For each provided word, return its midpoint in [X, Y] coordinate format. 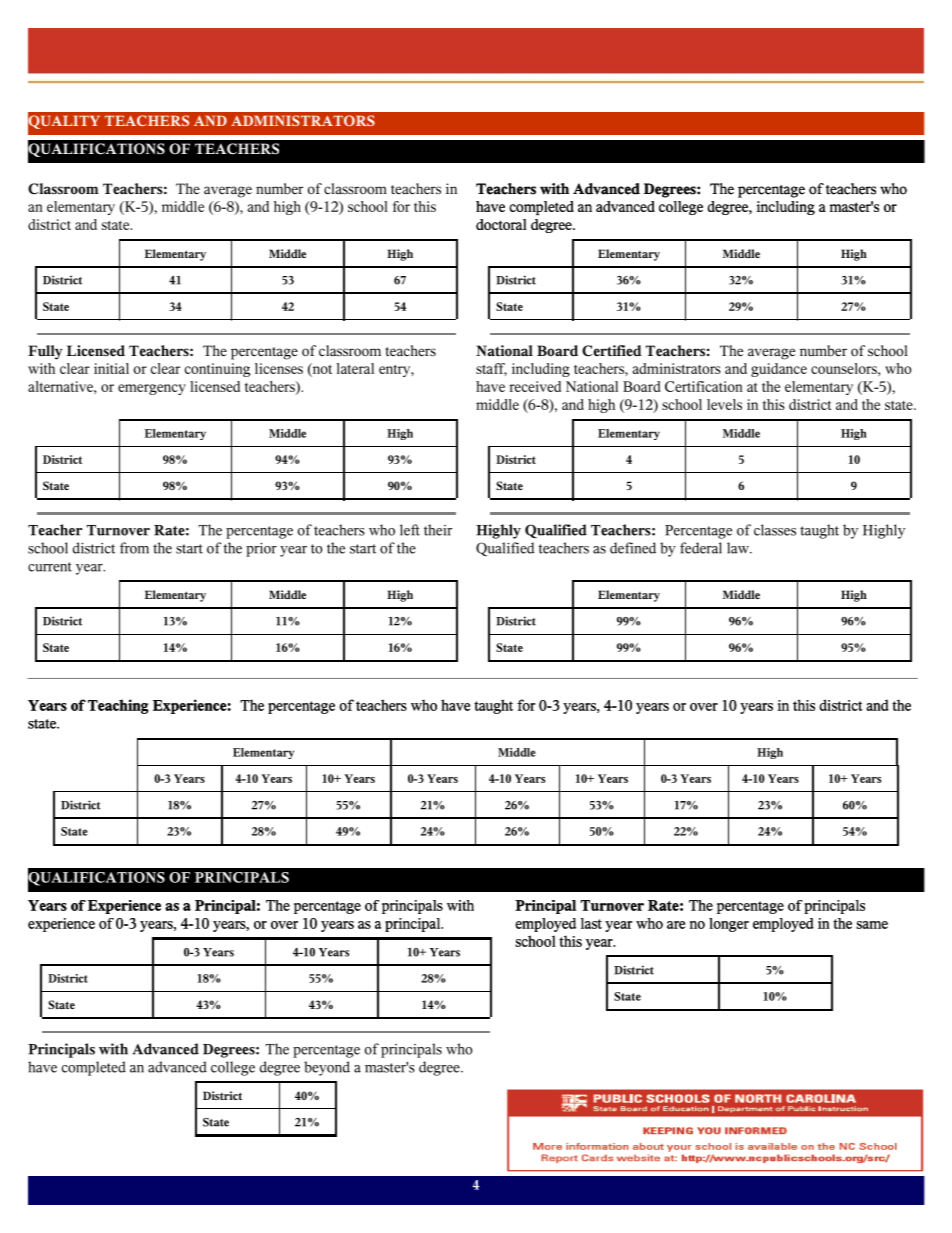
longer [729, 925]
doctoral [501, 224]
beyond [327, 1068]
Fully [45, 352]
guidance [779, 370]
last [591, 923]
